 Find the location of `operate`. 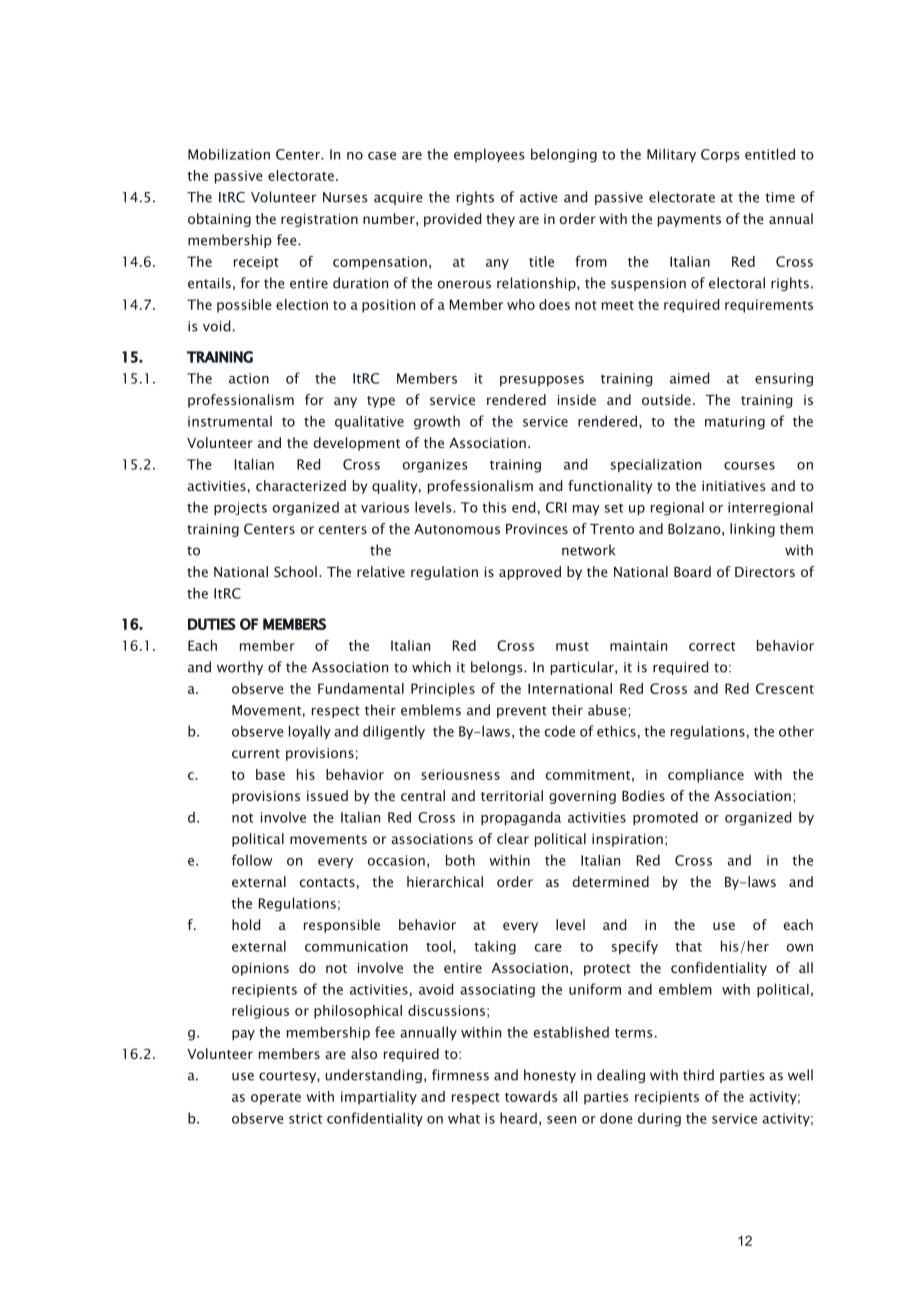

operate is located at coordinates (276, 1099).
